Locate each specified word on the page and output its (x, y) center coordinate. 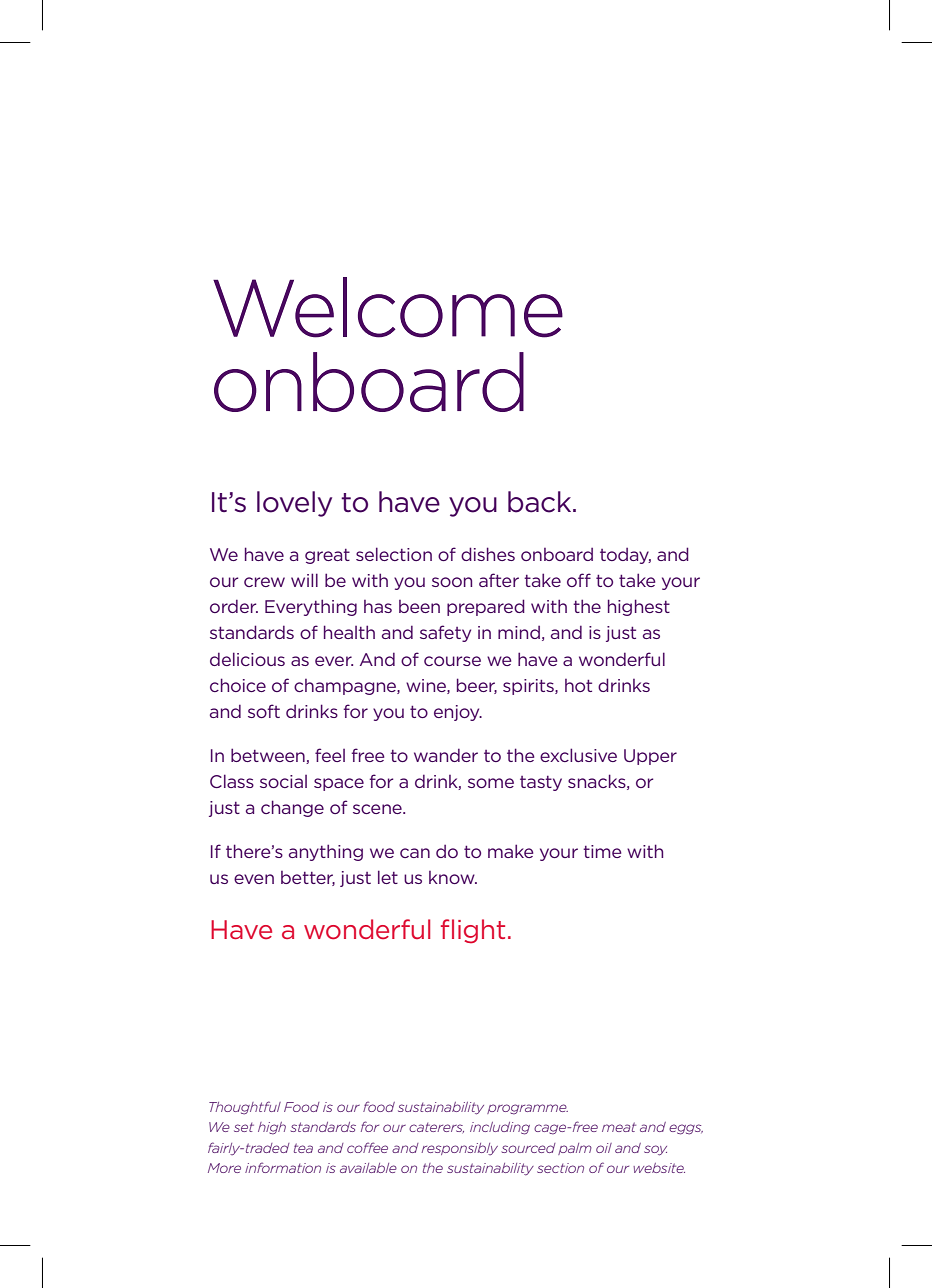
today (625, 556)
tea (303, 1148)
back (541, 502)
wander (446, 755)
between (269, 756)
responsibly (459, 1149)
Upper (650, 757)
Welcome (388, 307)
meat (619, 1127)
